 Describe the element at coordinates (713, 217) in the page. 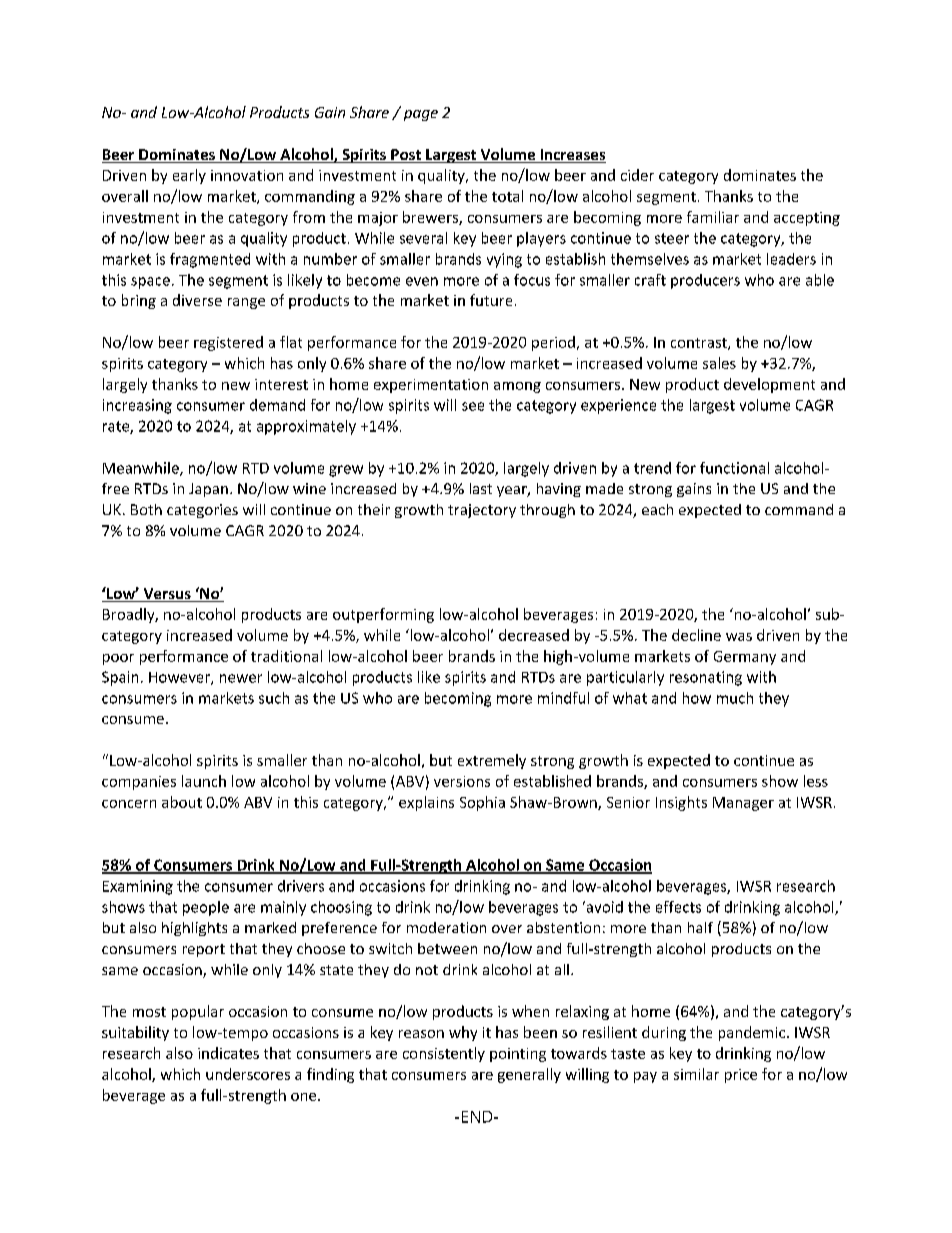

I see `familiar` at that location.
